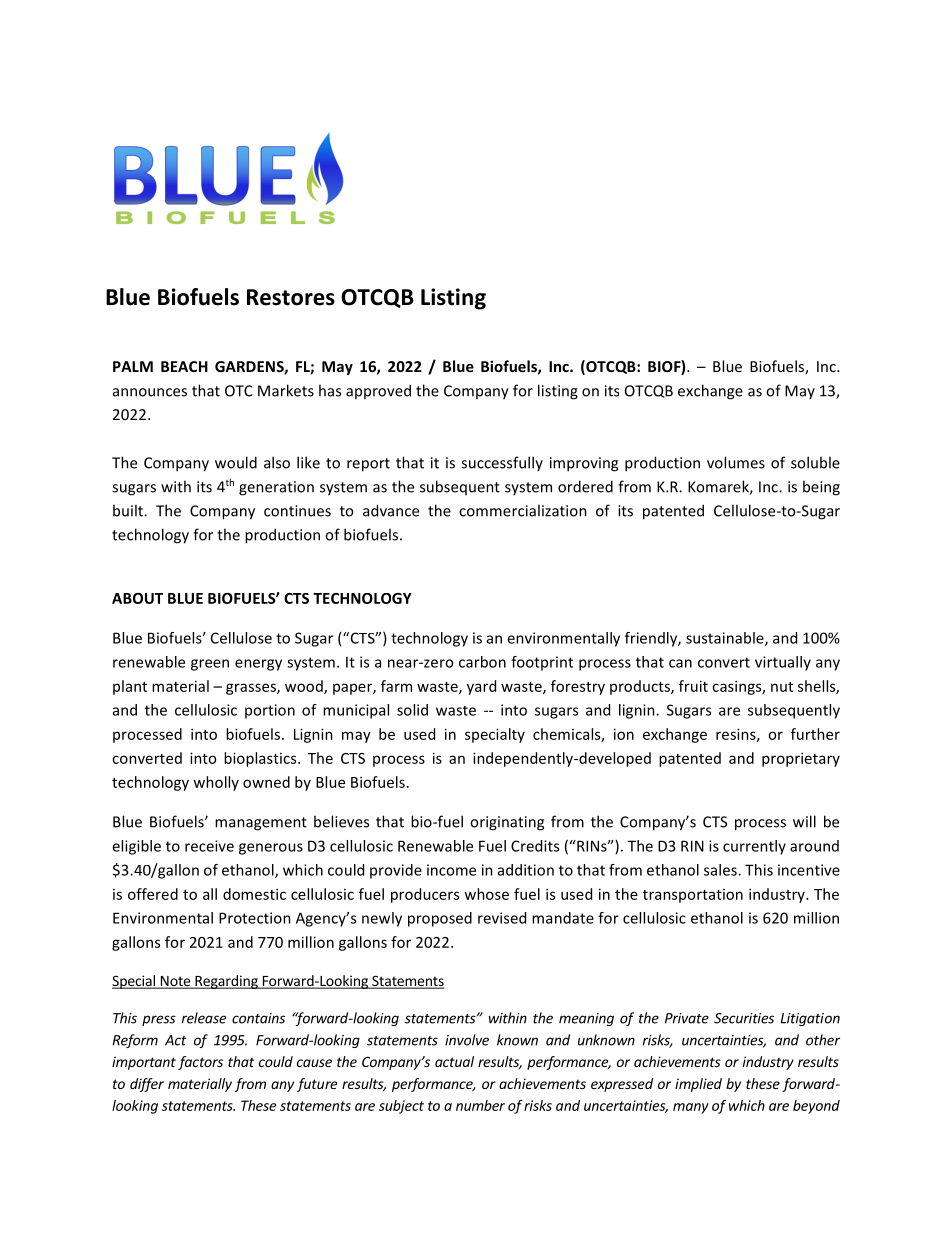  What do you see at coordinates (726, 639) in the screenshot?
I see `sustainable` at bounding box center [726, 639].
